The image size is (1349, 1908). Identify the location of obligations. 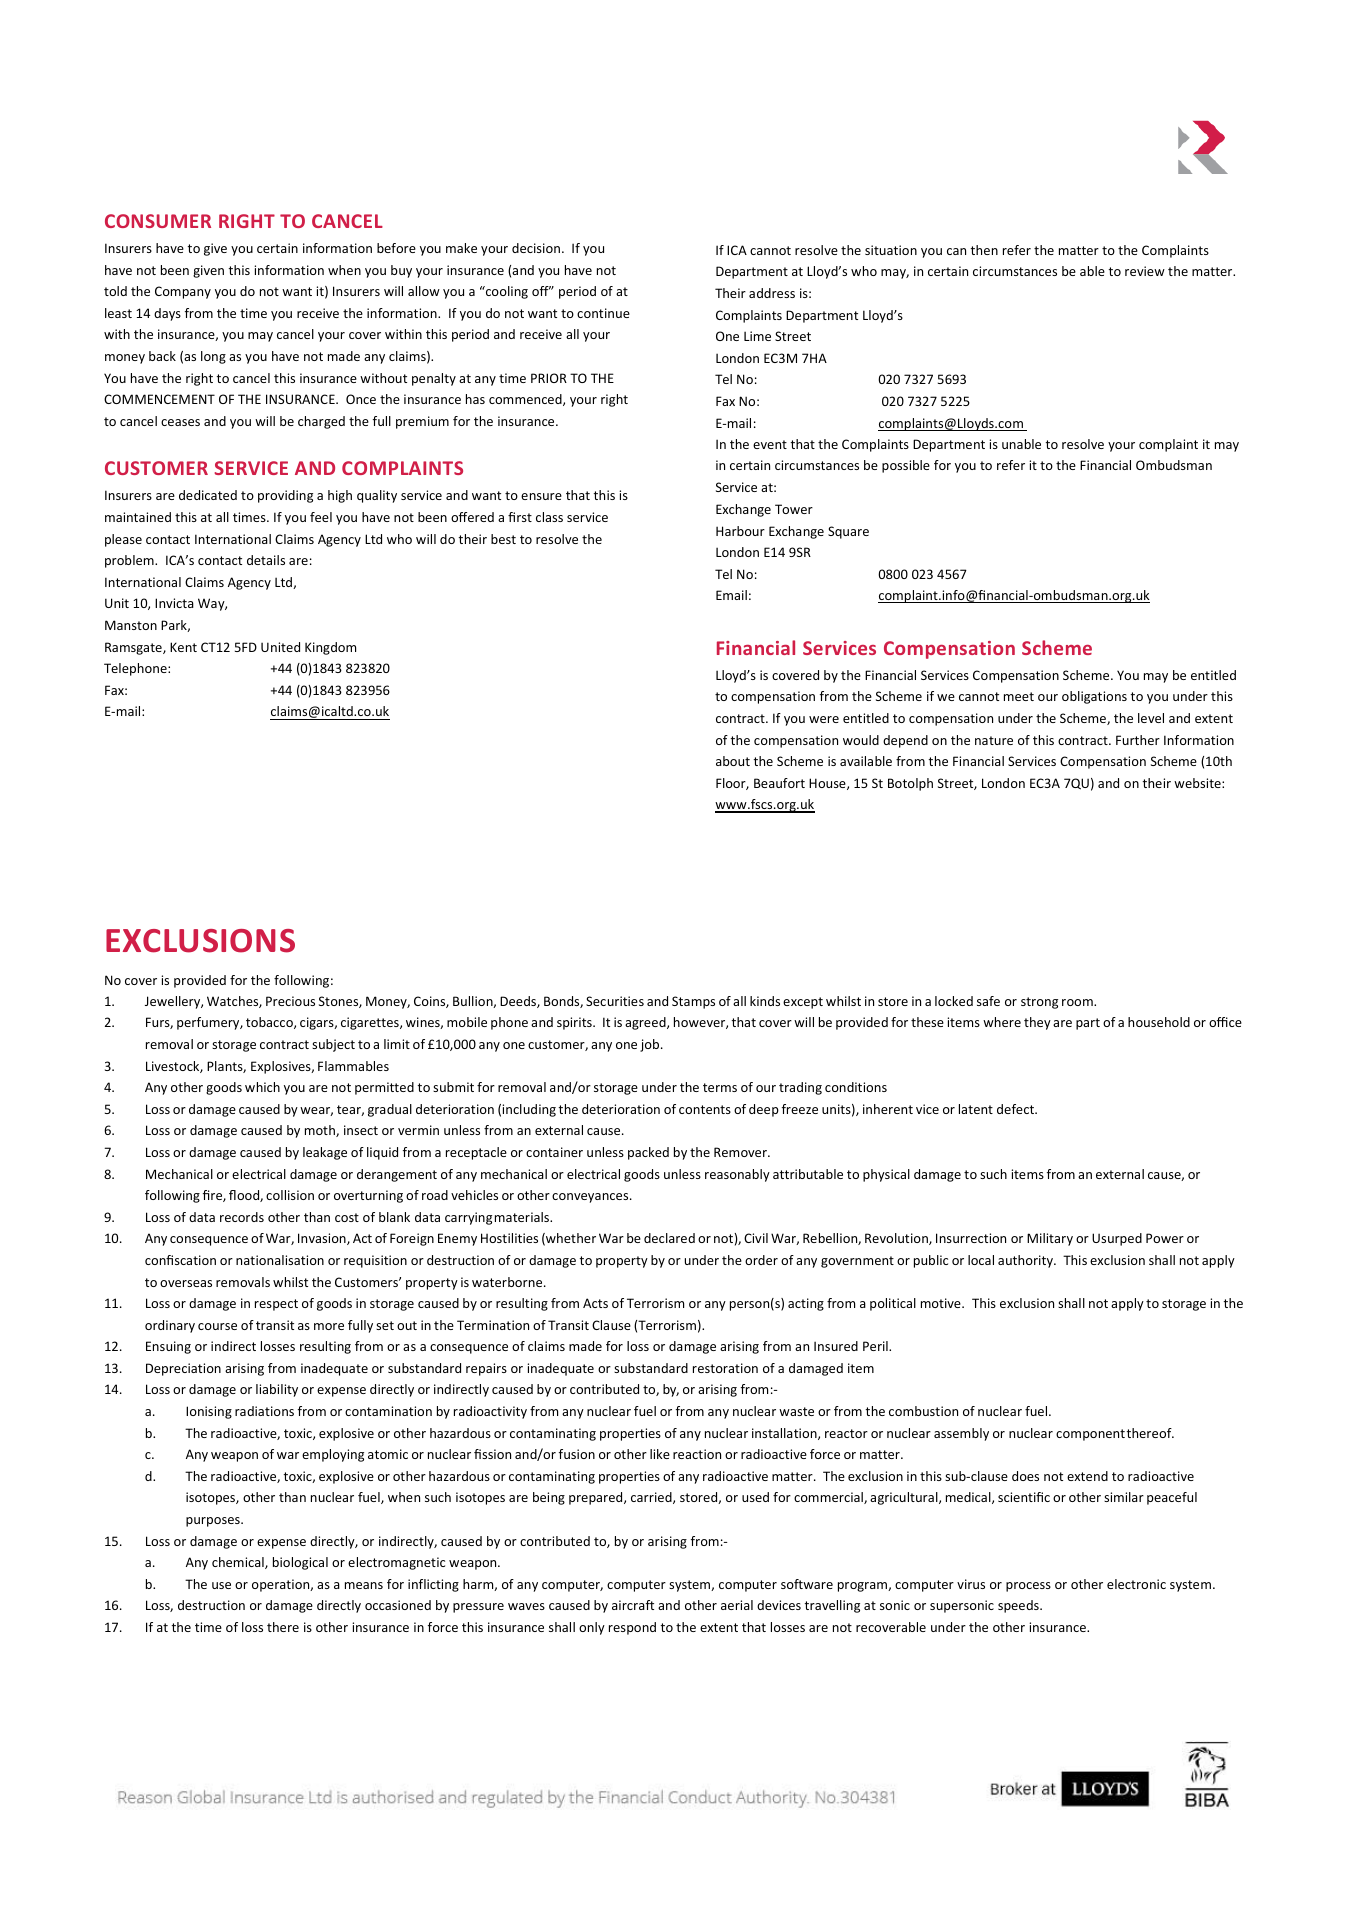
(1094, 697).
